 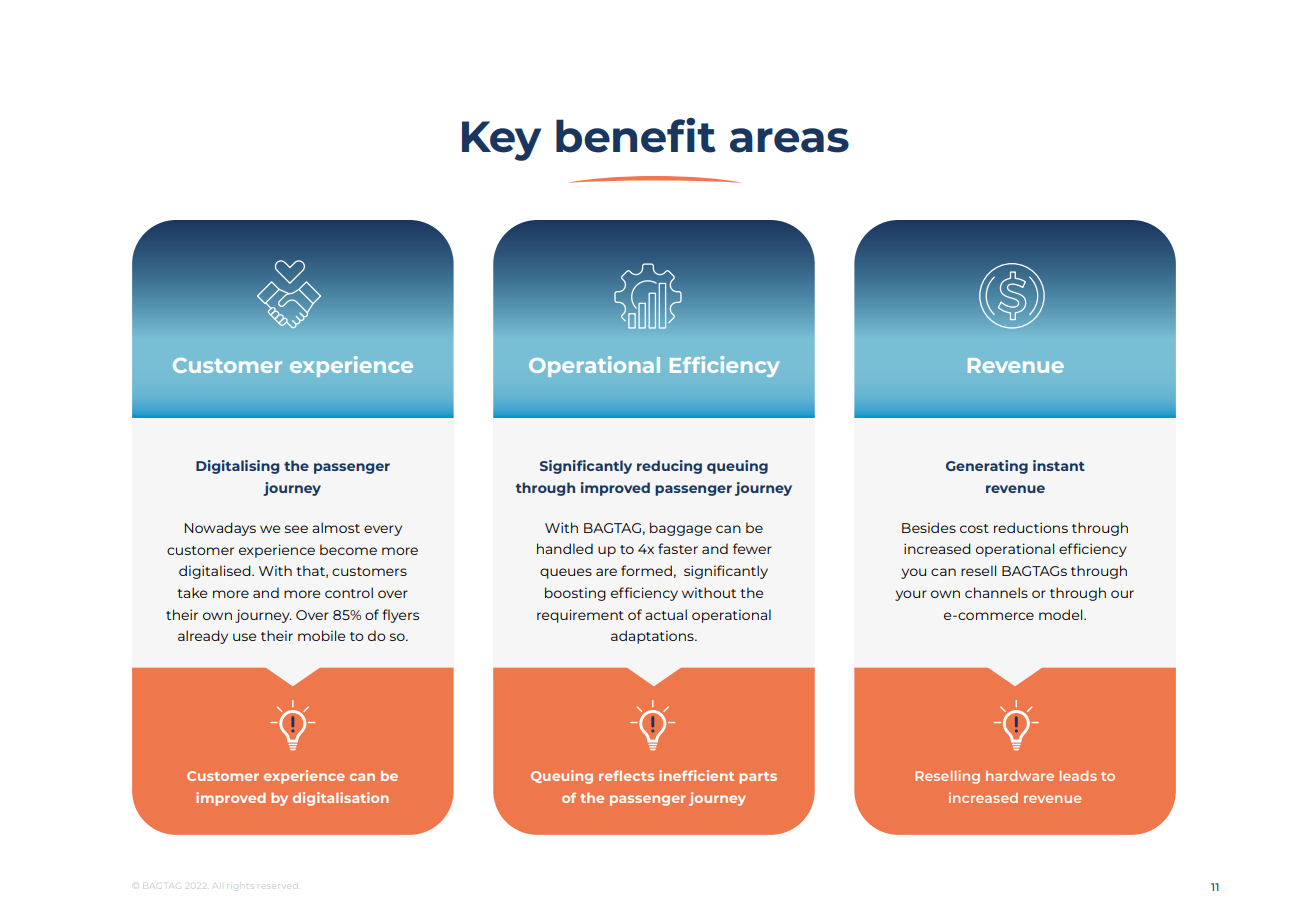 What do you see at coordinates (789, 140) in the page?
I see `areas` at bounding box center [789, 140].
